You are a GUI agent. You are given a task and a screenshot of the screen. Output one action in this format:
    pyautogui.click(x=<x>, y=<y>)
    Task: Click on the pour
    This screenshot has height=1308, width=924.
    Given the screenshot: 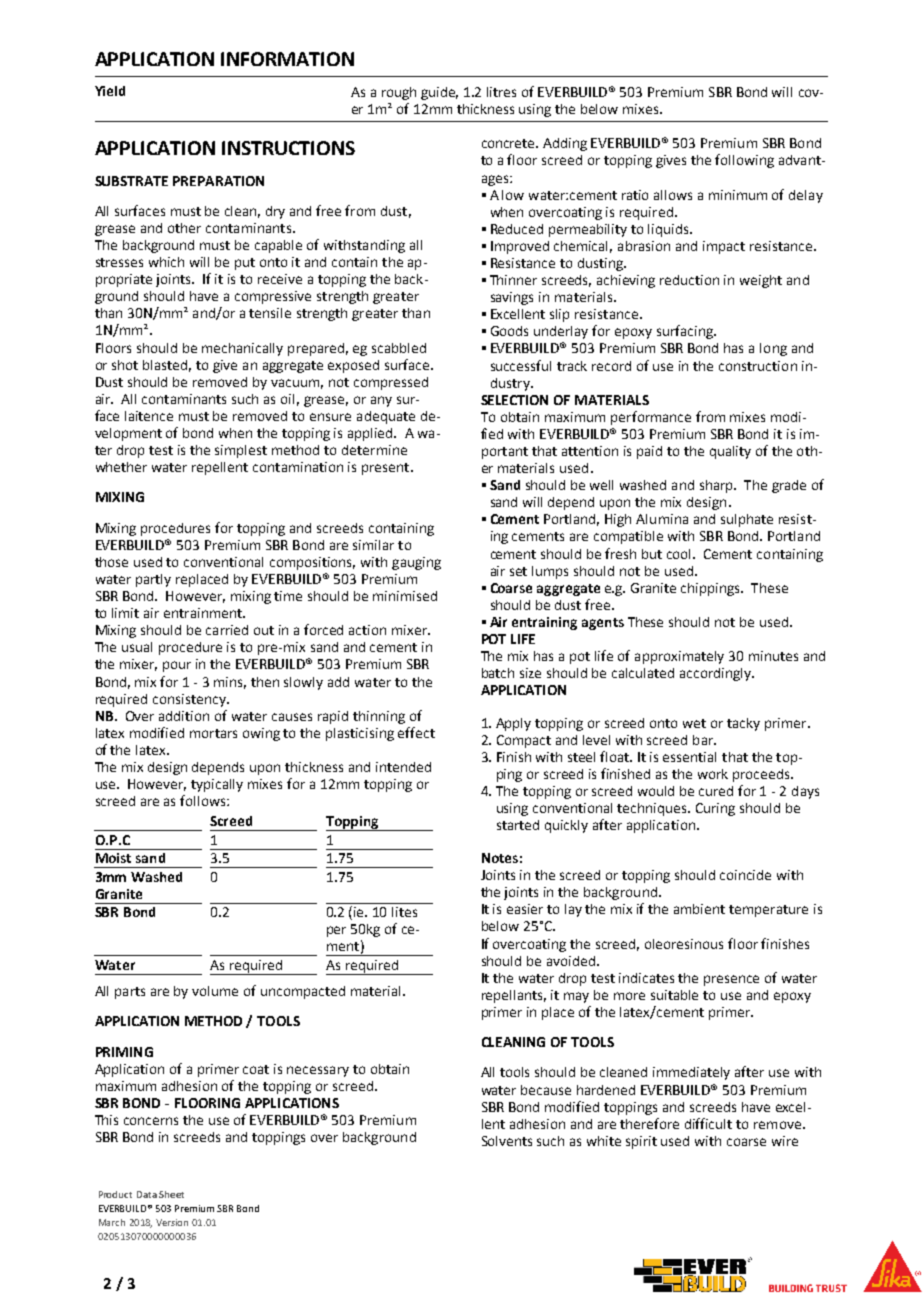 What is the action you would take?
    pyautogui.click(x=177, y=666)
